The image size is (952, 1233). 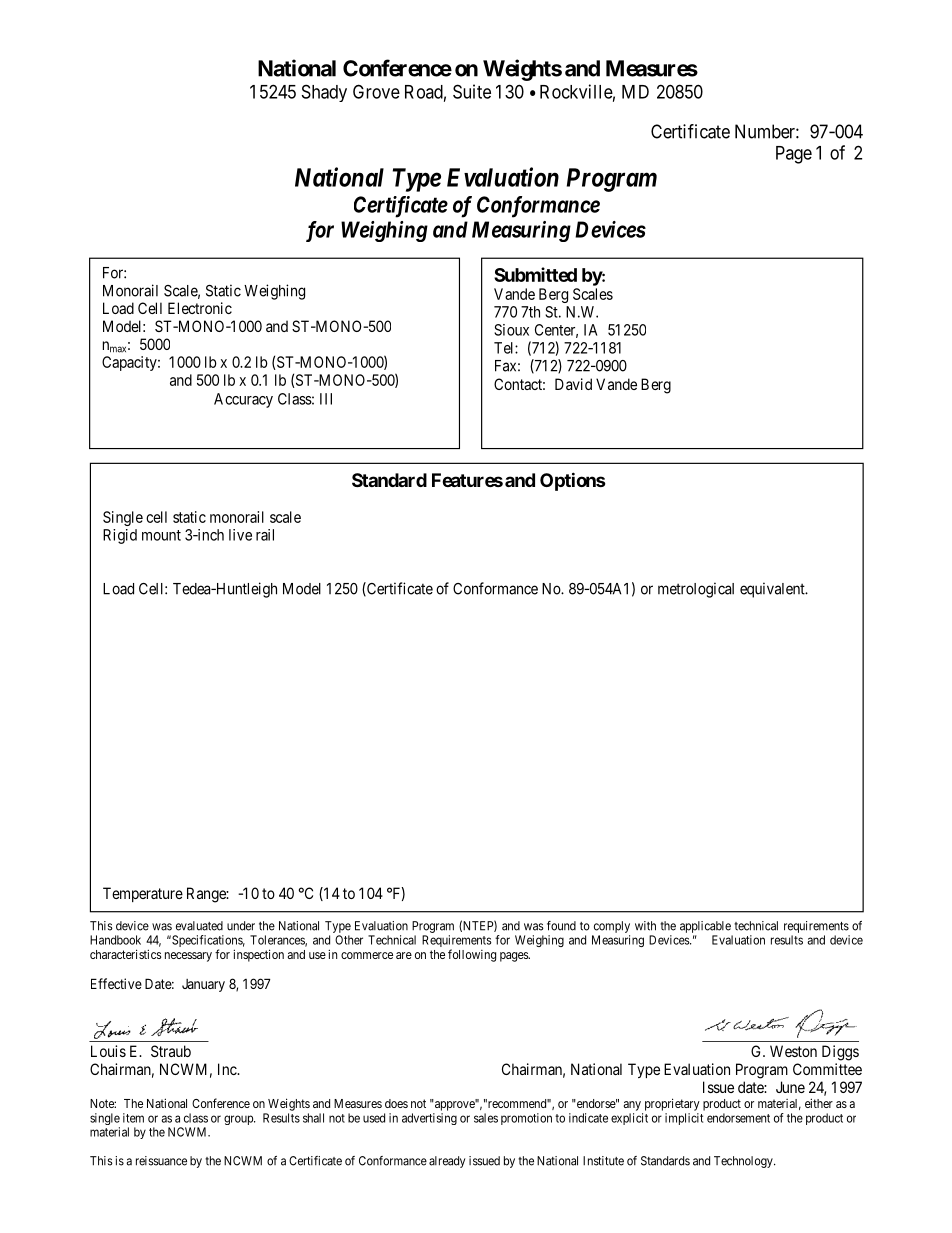 What do you see at coordinates (535, 274) in the screenshot?
I see `Submitted` at bounding box center [535, 274].
